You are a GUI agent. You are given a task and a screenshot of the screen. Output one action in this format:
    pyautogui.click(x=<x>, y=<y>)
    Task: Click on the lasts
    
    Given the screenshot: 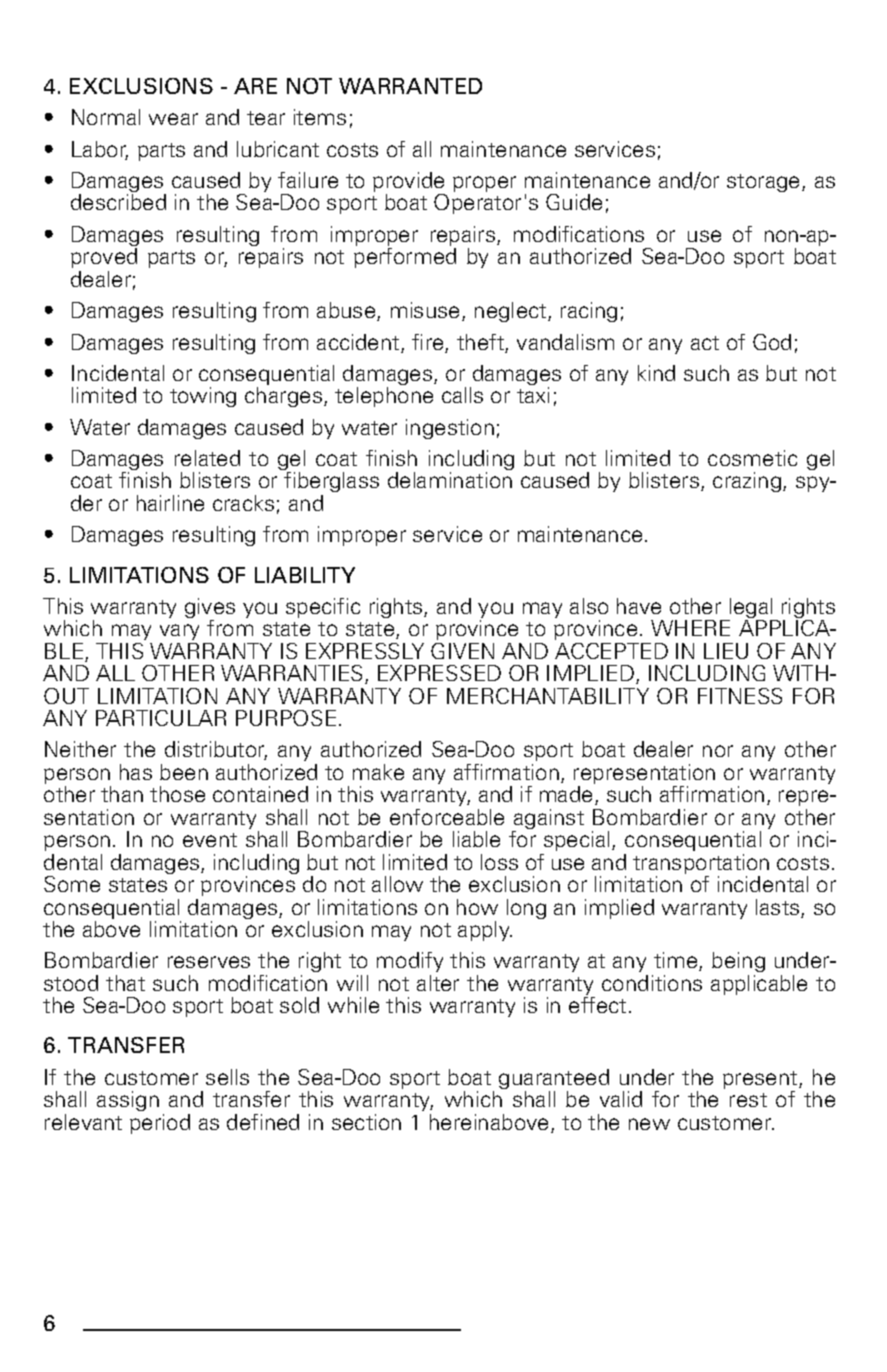 What is the action you would take?
    pyautogui.click(x=779, y=908)
